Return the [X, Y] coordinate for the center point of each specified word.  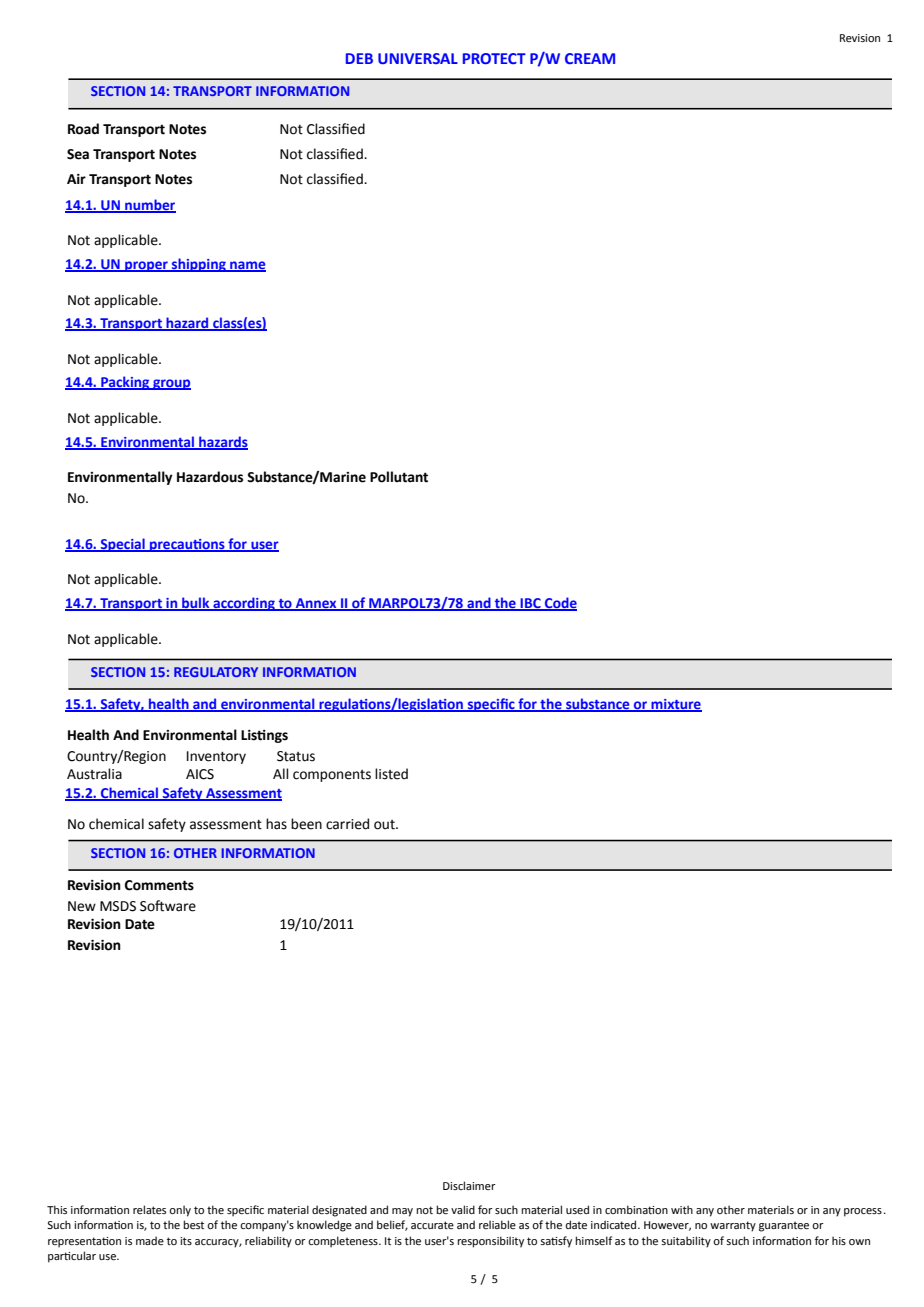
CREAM [590, 58]
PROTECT [494, 58]
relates [149, 1209]
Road [83, 129]
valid [463, 1209]
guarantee [784, 1226]
